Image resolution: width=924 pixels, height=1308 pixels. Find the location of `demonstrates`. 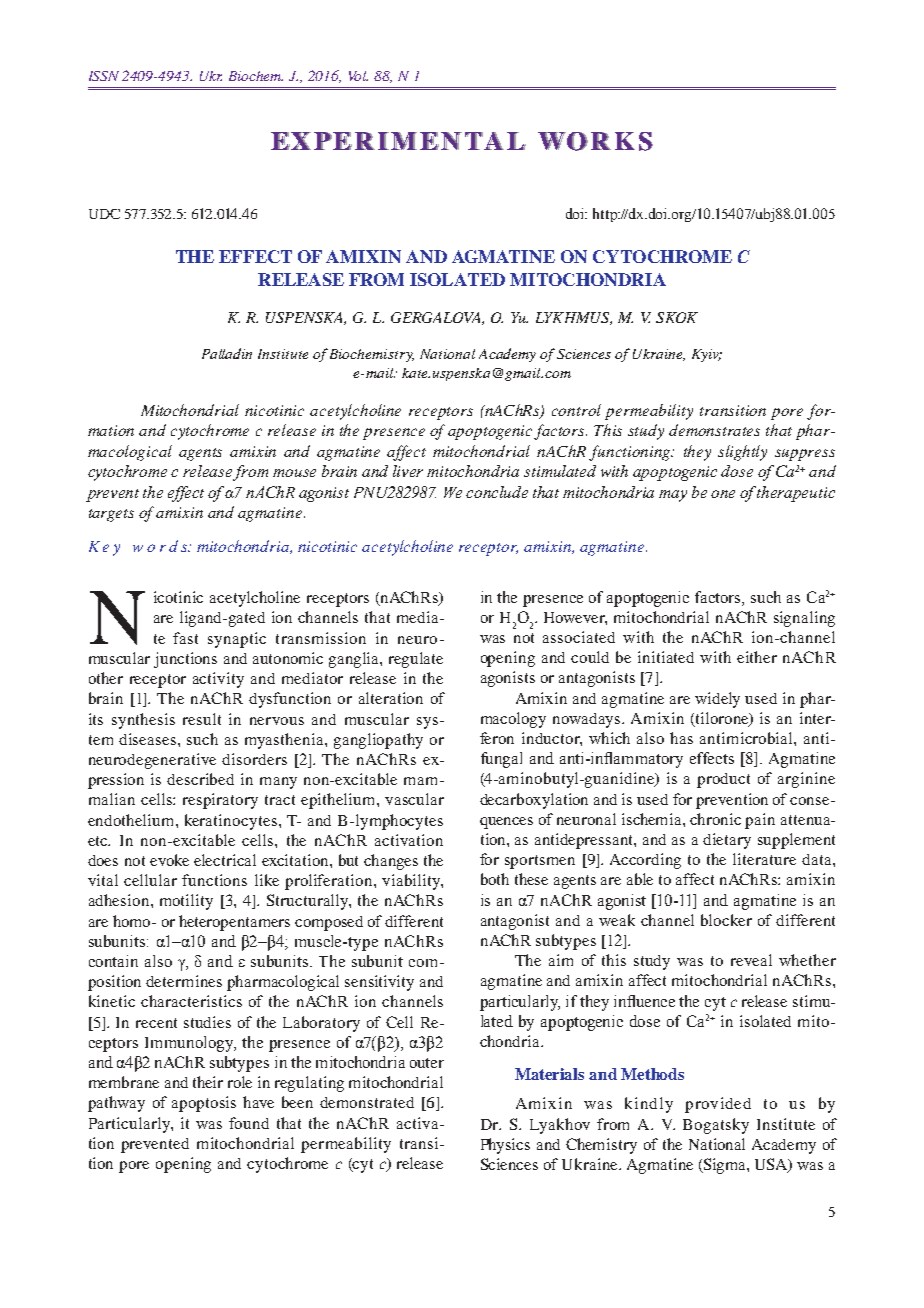

demonstrates is located at coordinates (714, 430).
